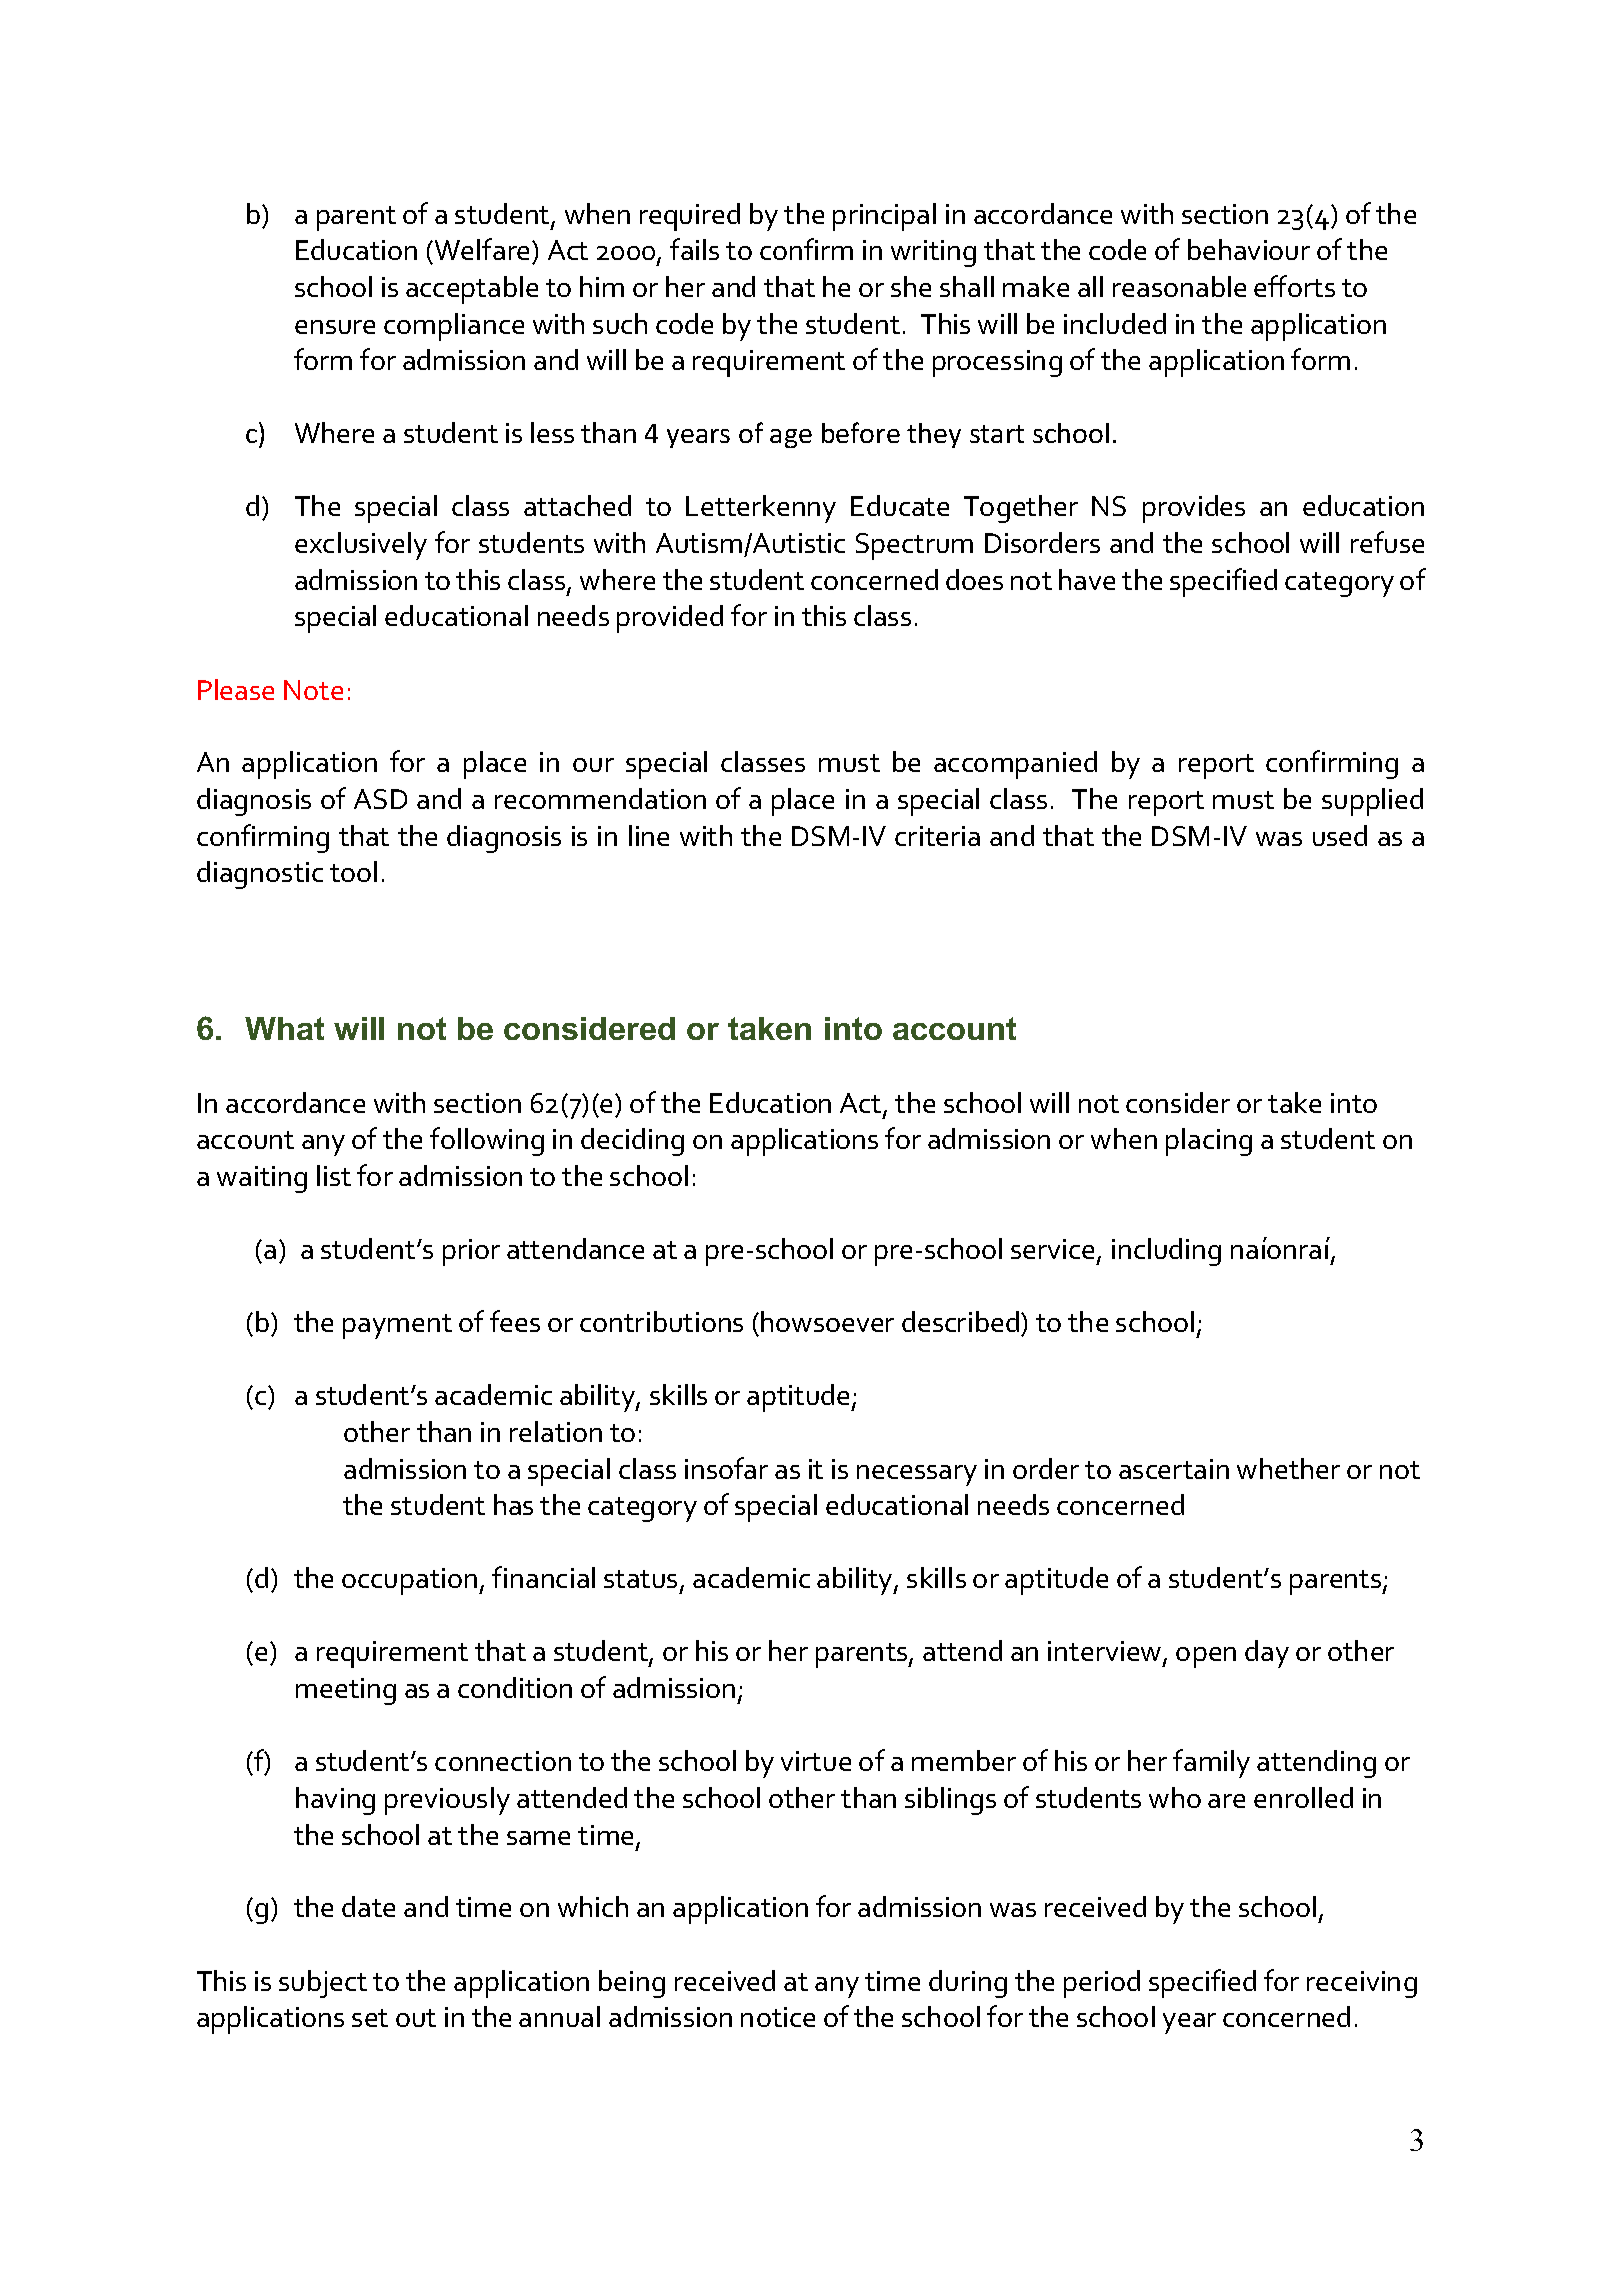 The height and width of the screenshot is (2294, 1622). I want to click on behaviour, so click(1249, 249).
